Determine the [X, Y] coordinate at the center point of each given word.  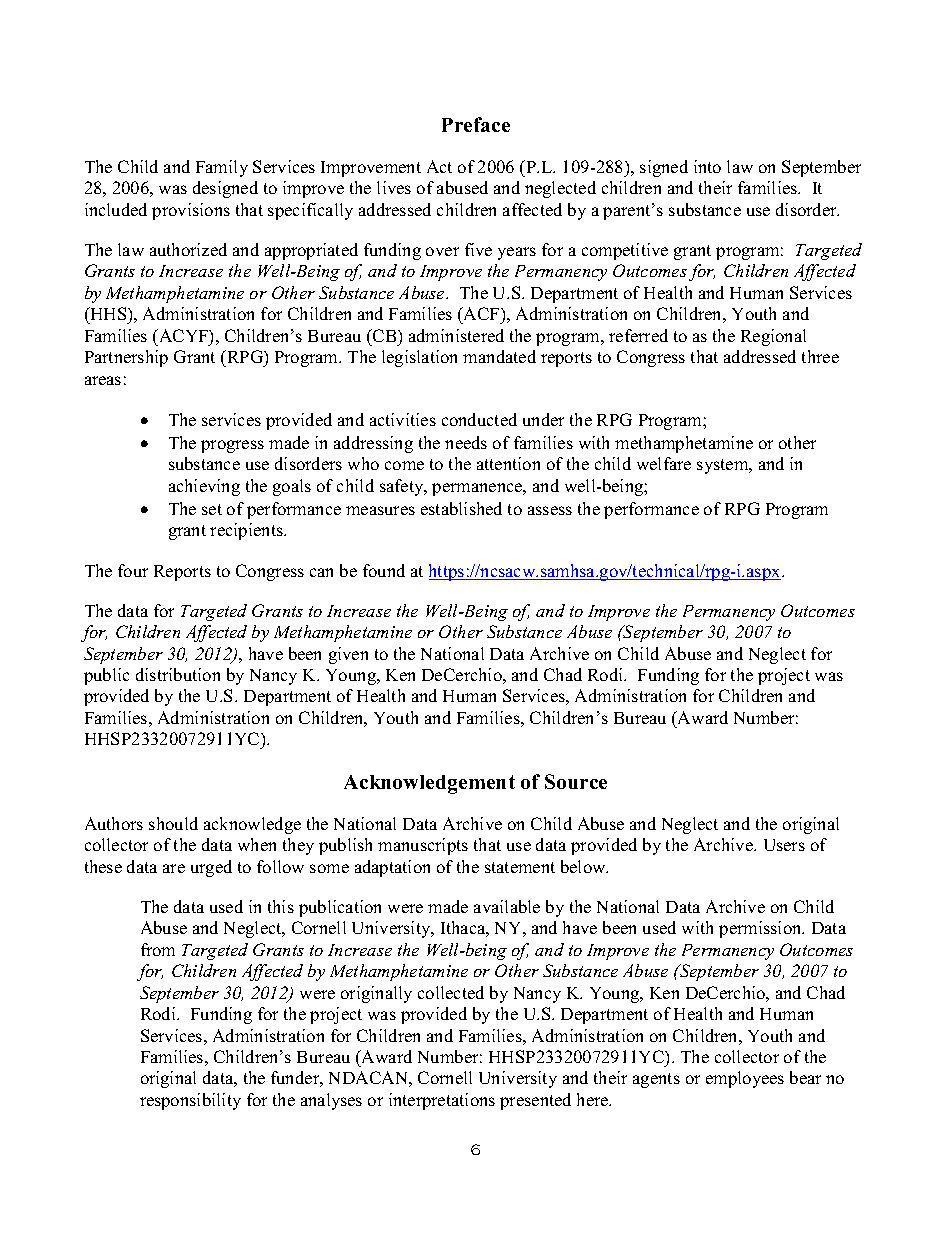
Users [784, 845]
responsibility [190, 1101]
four [133, 570]
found [384, 570]
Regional [773, 337]
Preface [476, 124]
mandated [499, 356]
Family [222, 168]
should [173, 823]
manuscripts [423, 846]
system [724, 466]
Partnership [126, 358]
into [707, 166]
